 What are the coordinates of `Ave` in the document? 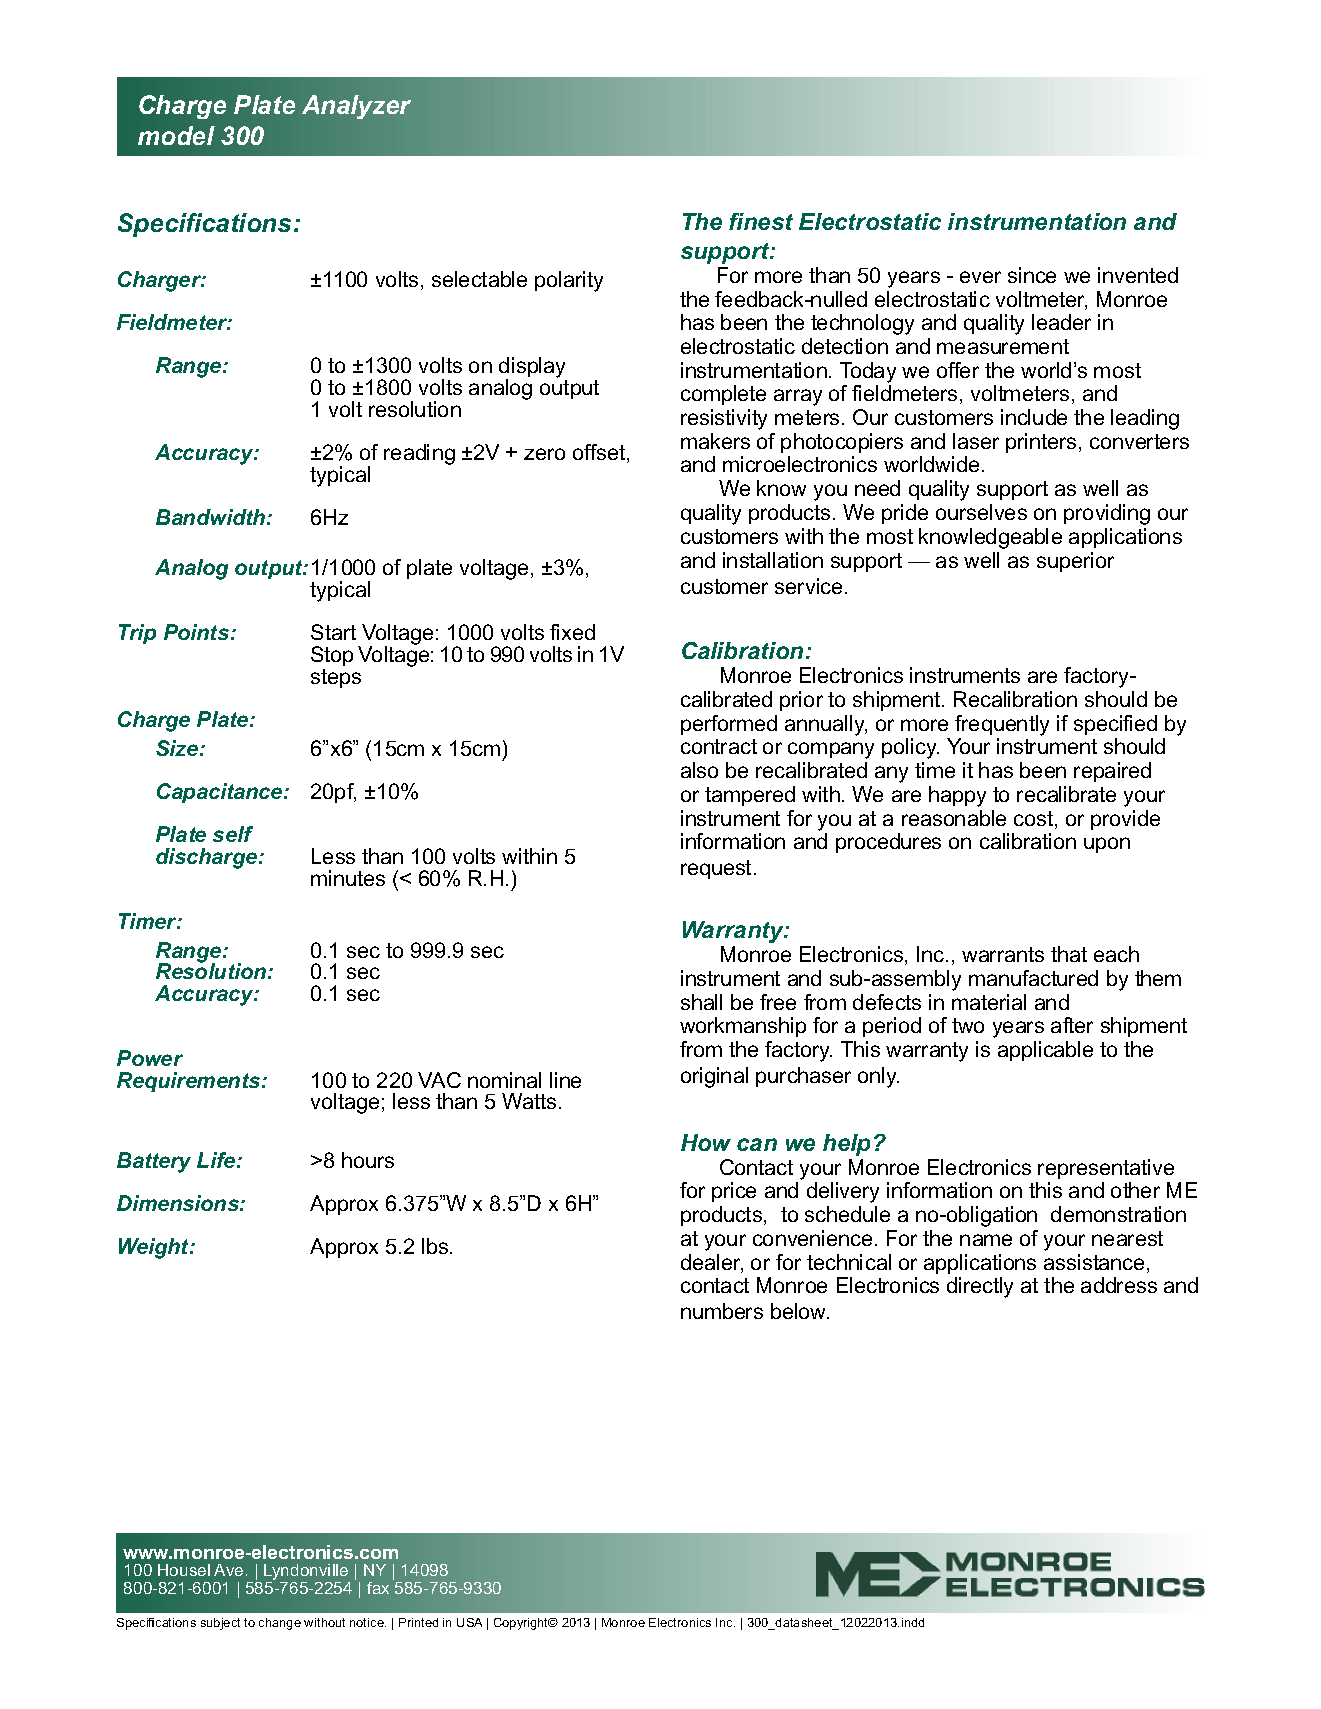 It's located at (228, 1570).
